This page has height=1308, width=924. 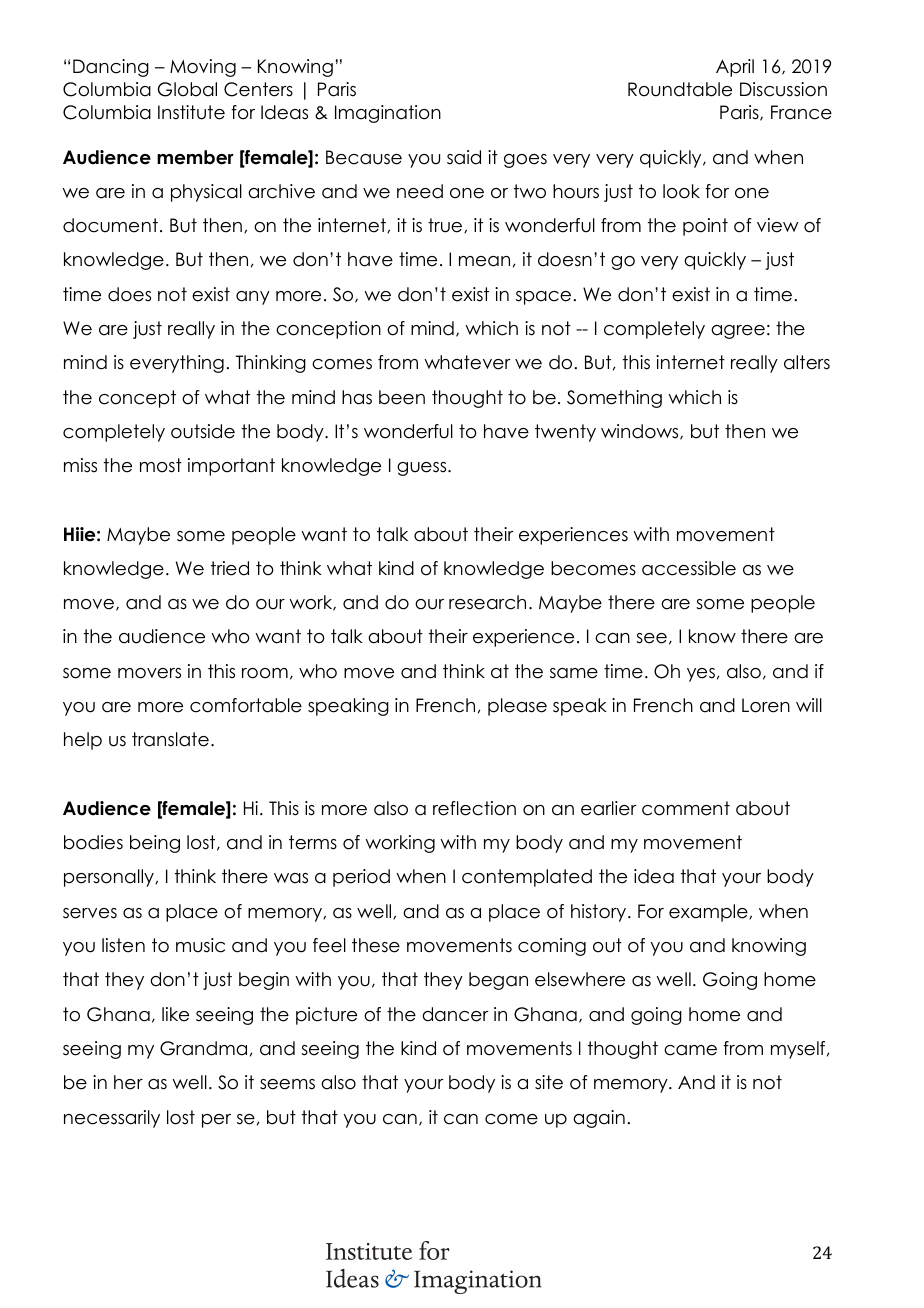 I want to click on Grandma, so click(x=203, y=1048).
